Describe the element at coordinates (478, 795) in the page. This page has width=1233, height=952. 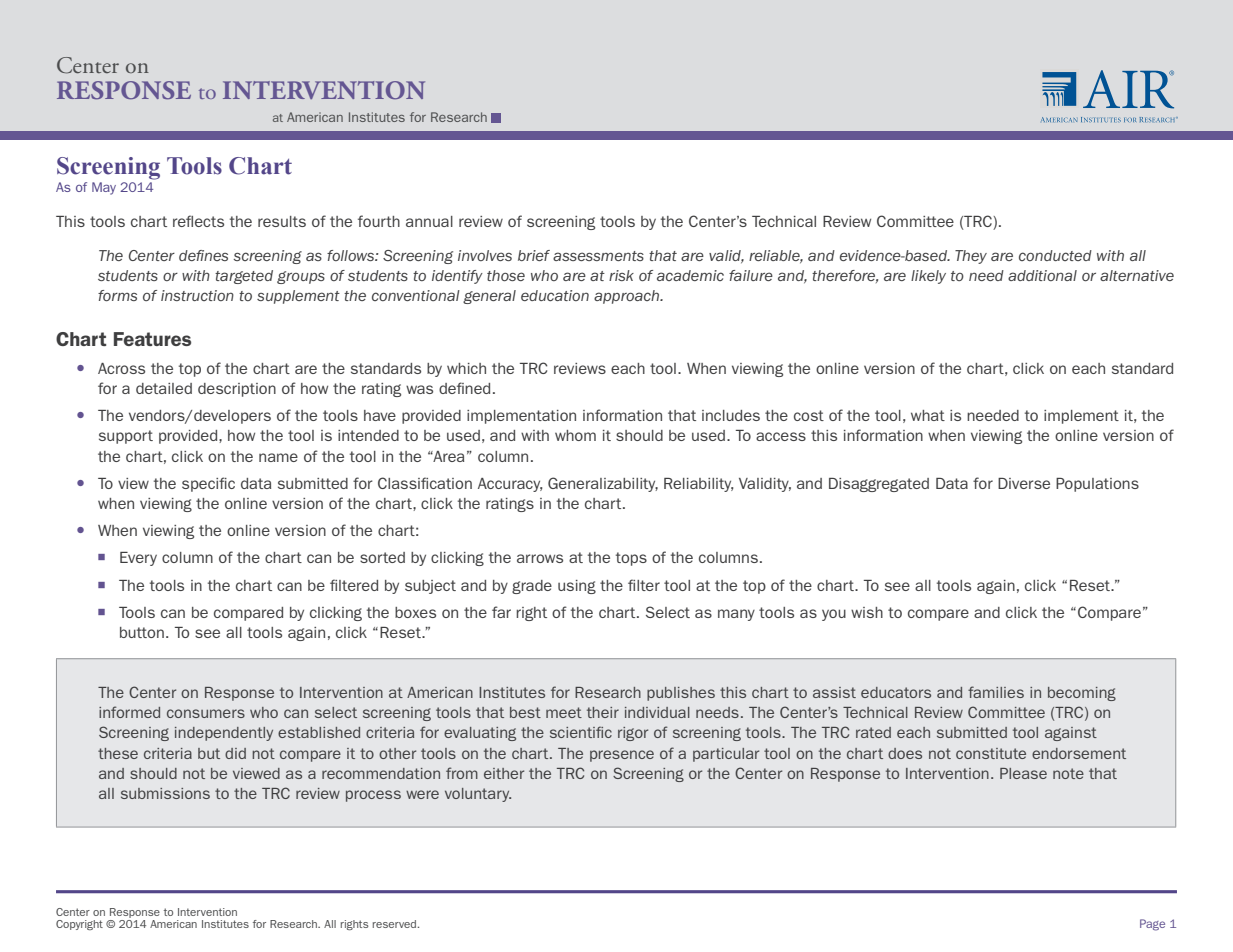
I see `voluntary` at that location.
